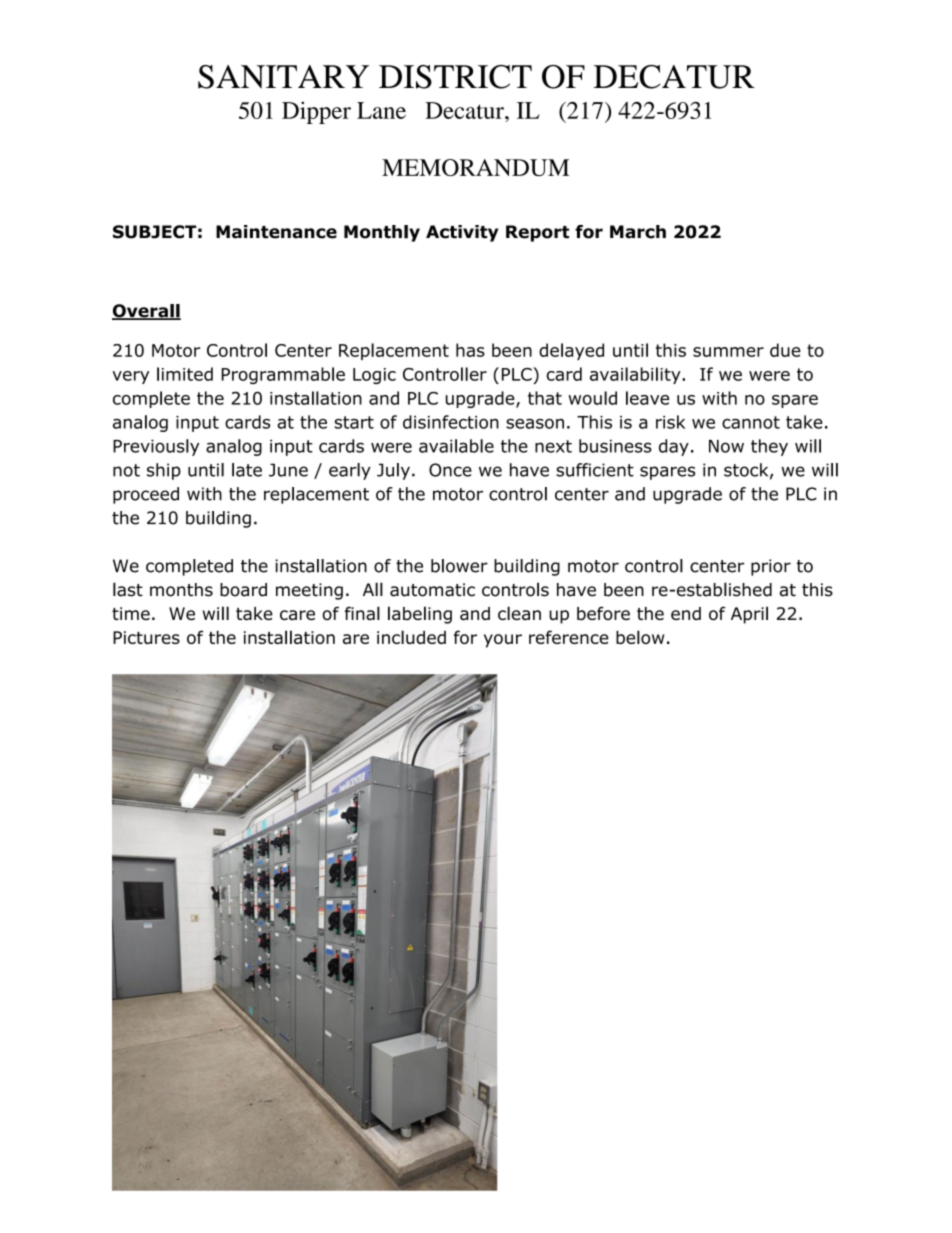 Image resolution: width=952 pixels, height=1233 pixels. I want to click on Activity, so click(462, 233).
